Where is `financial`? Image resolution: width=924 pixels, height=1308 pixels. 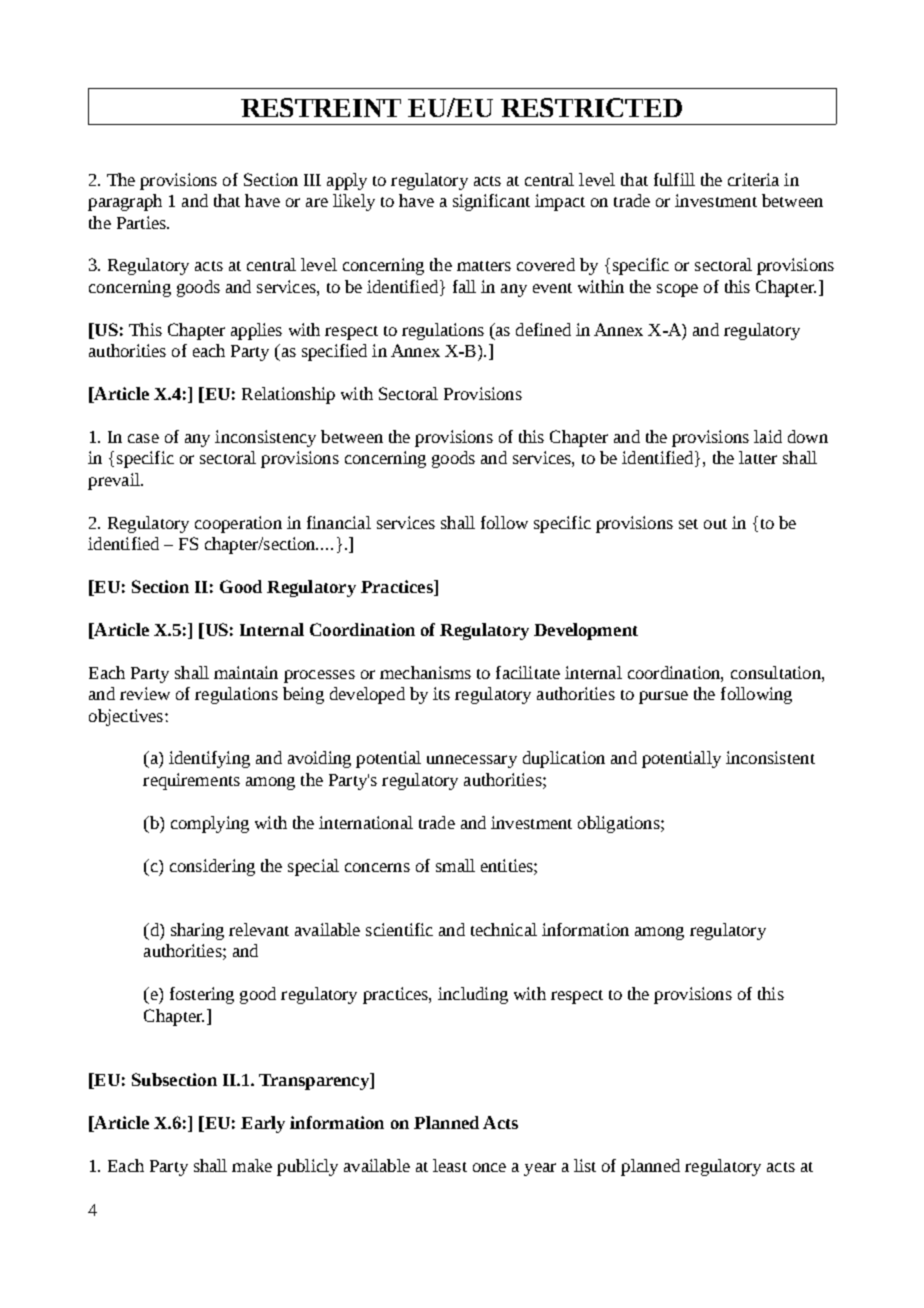
financial is located at coordinates (339, 522).
